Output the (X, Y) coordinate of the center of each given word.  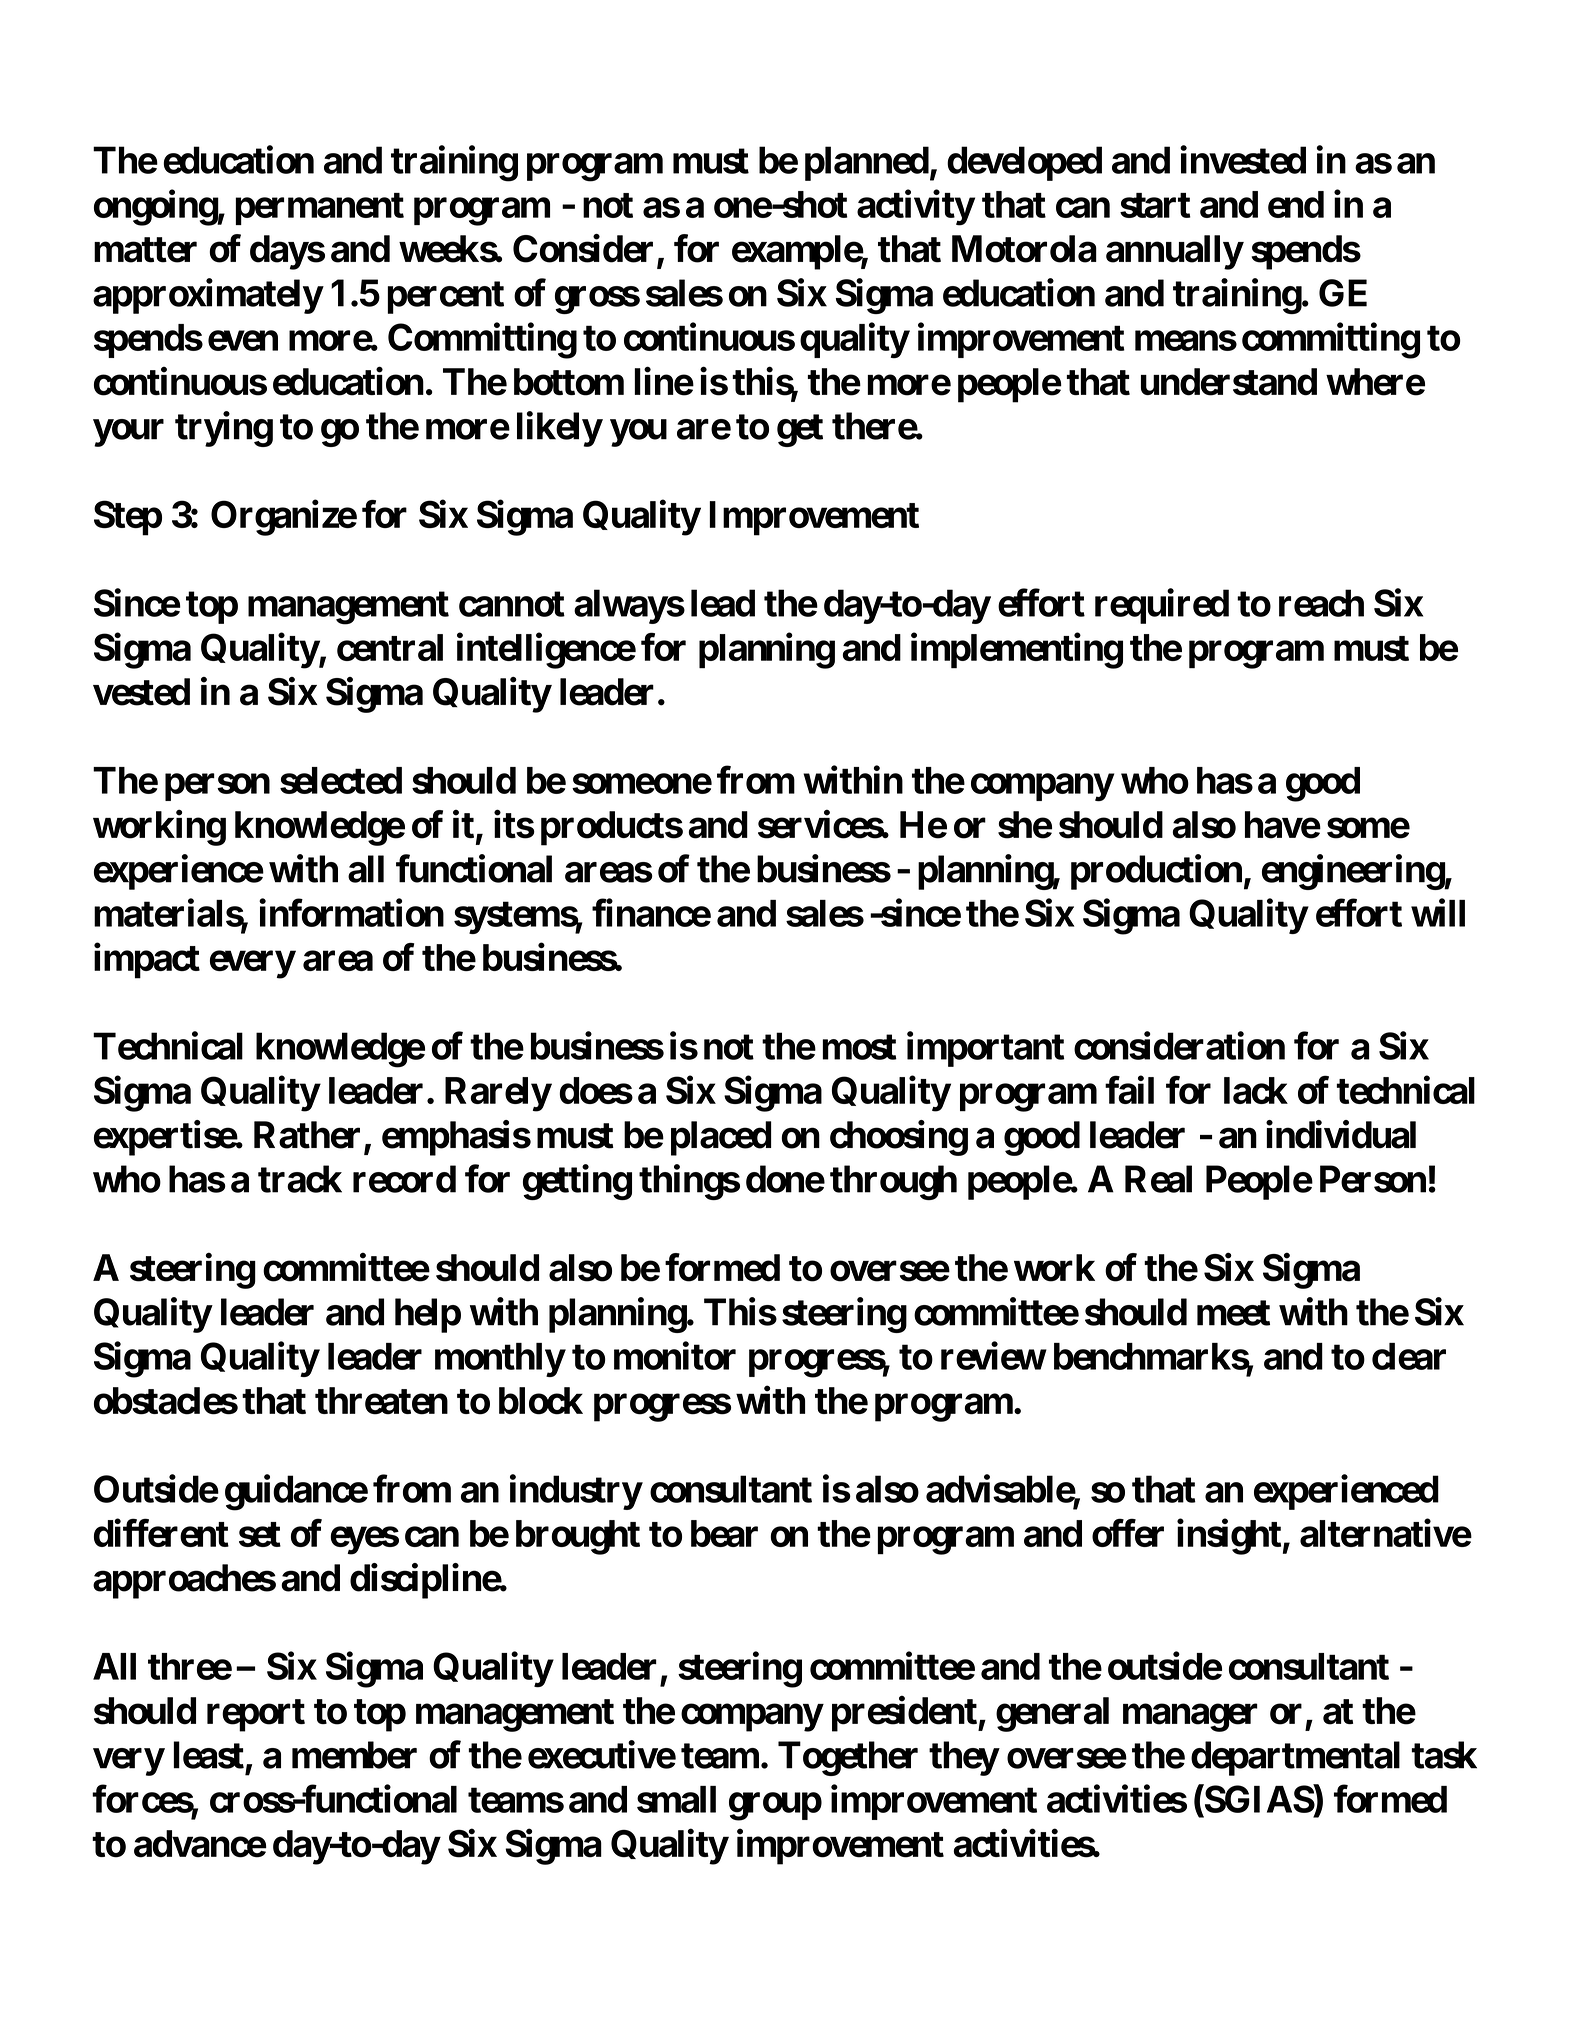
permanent (319, 209)
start (1155, 205)
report (256, 1715)
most (859, 1047)
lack (1256, 1090)
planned (867, 163)
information (351, 913)
